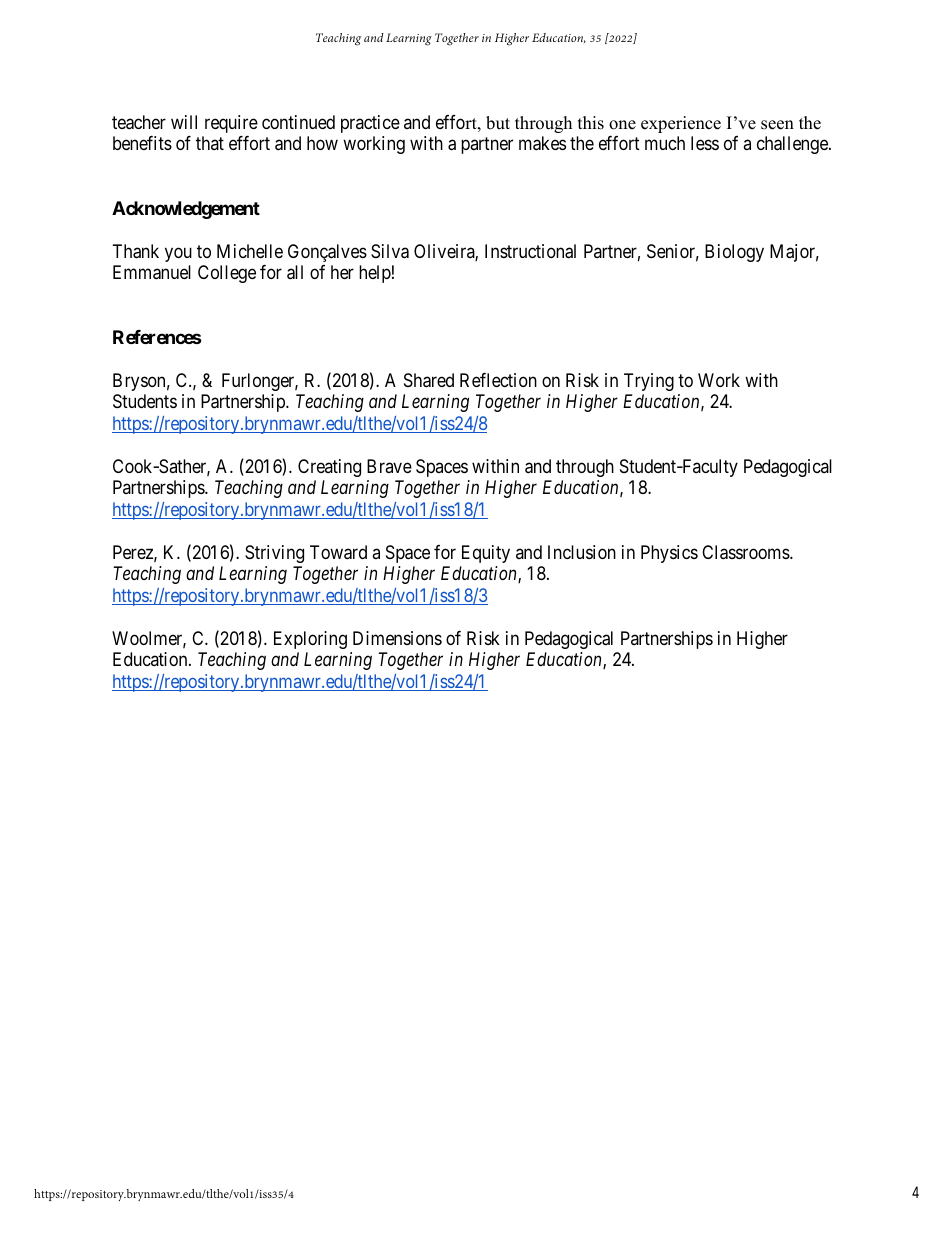  What do you see at coordinates (498, 123) in the screenshot?
I see `but` at bounding box center [498, 123].
